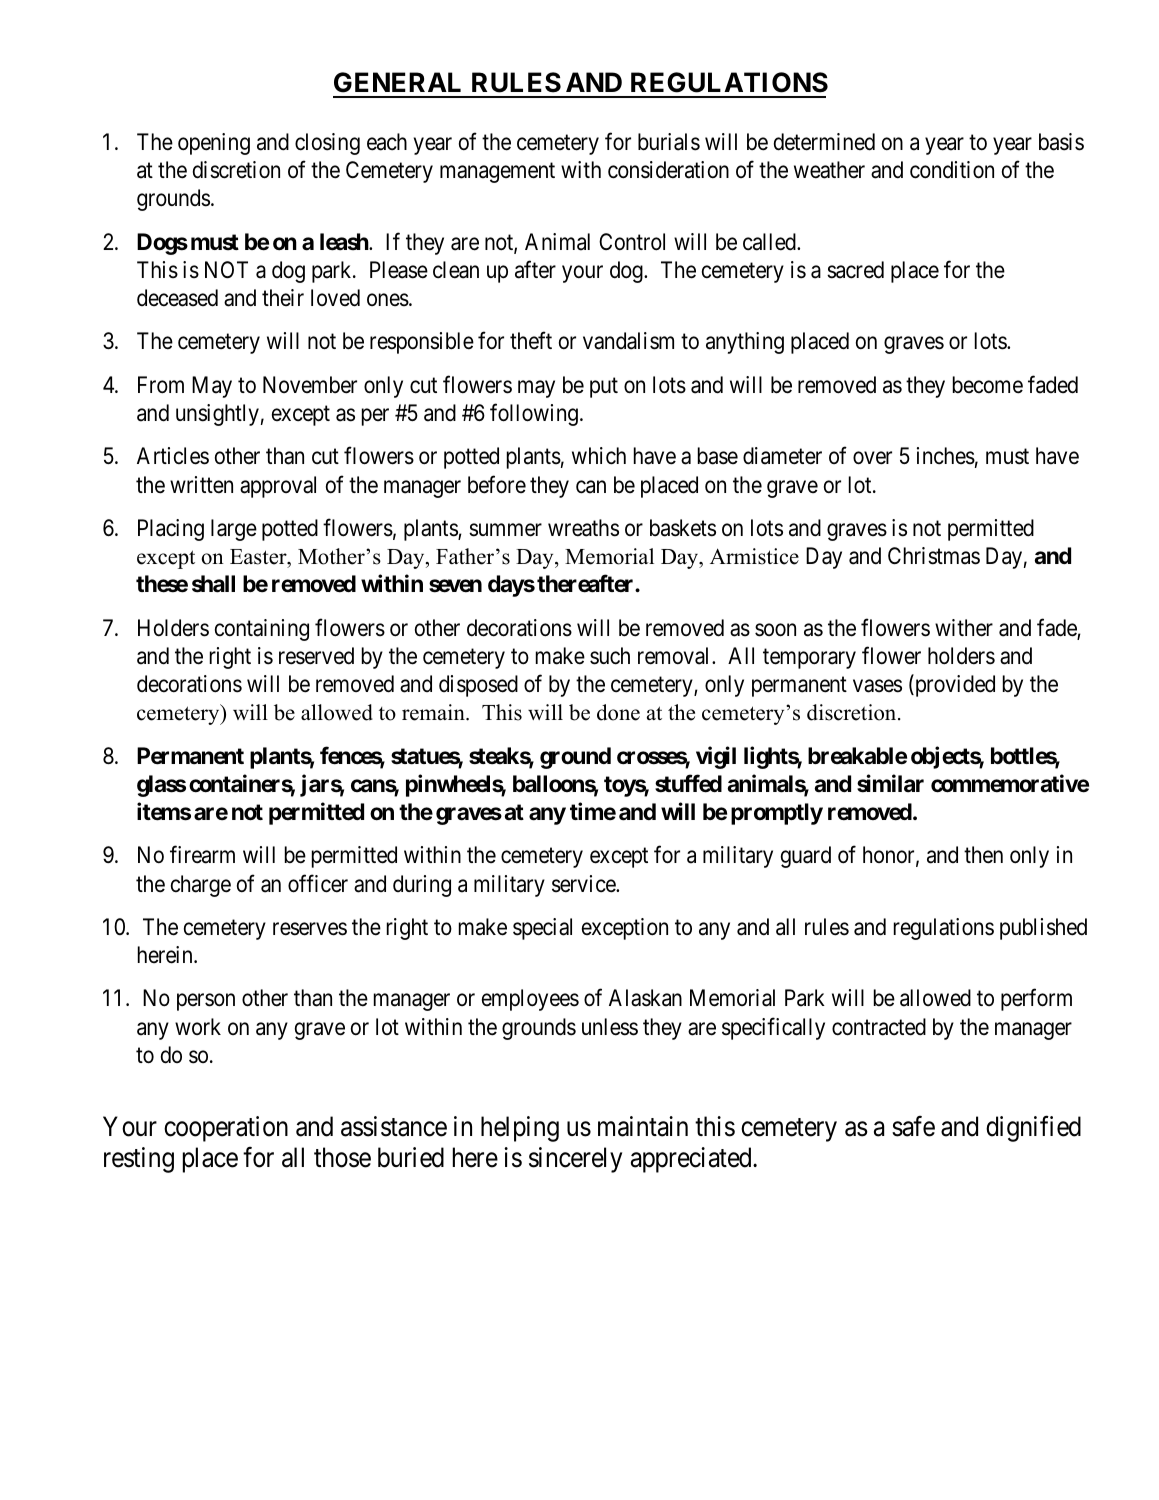 The height and width of the screenshot is (1500, 1159). I want to click on opening, so click(214, 144).
